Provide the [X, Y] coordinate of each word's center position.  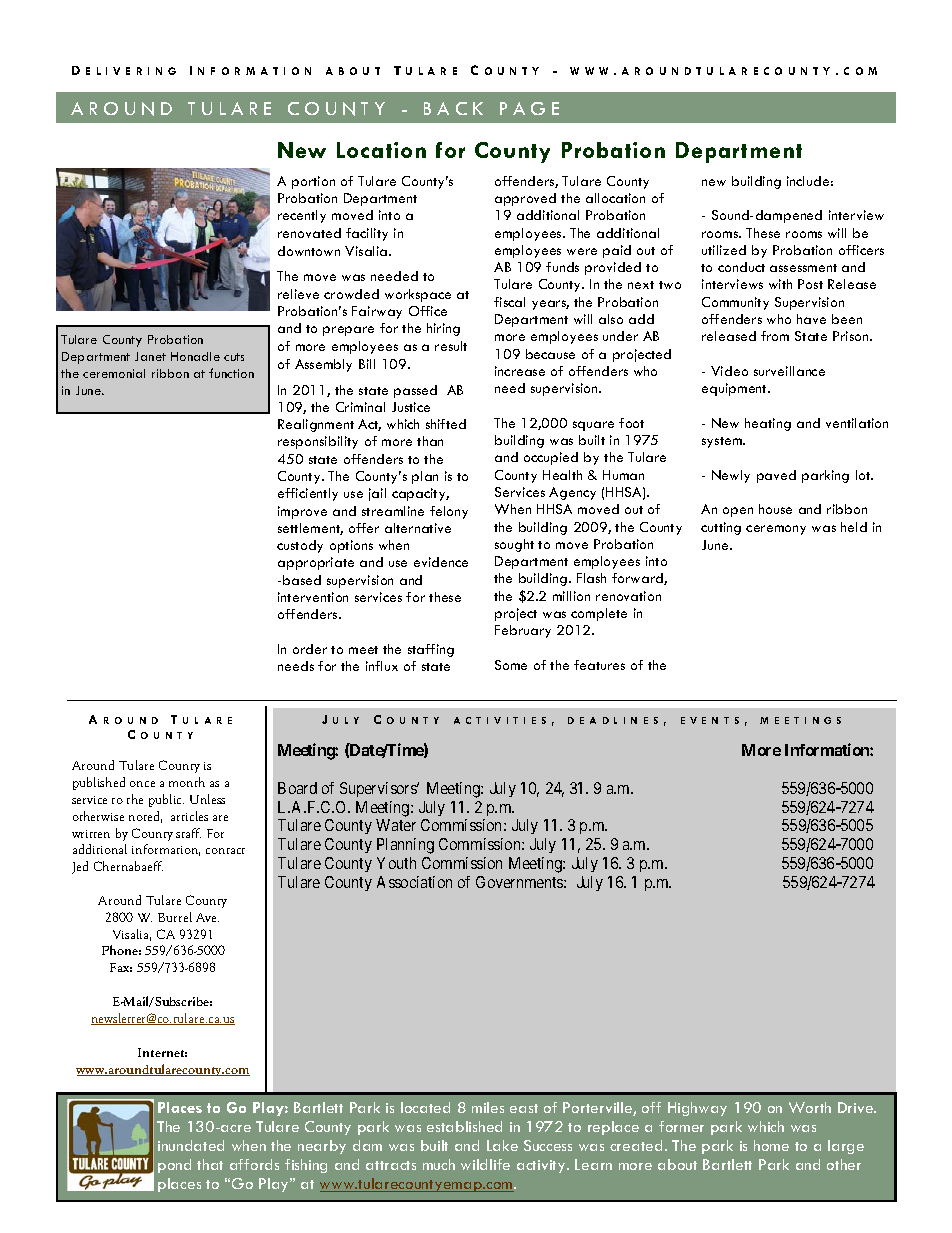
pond [174, 1166]
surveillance [789, 371]
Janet [150, 356]
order [310, 649]
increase [520, 371]
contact [225, 851]
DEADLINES [613, 720]
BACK [453, 108]
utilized [724, 250]
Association [414, 882]
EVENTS [710, 720]
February [523, 631]
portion [313, 182]
